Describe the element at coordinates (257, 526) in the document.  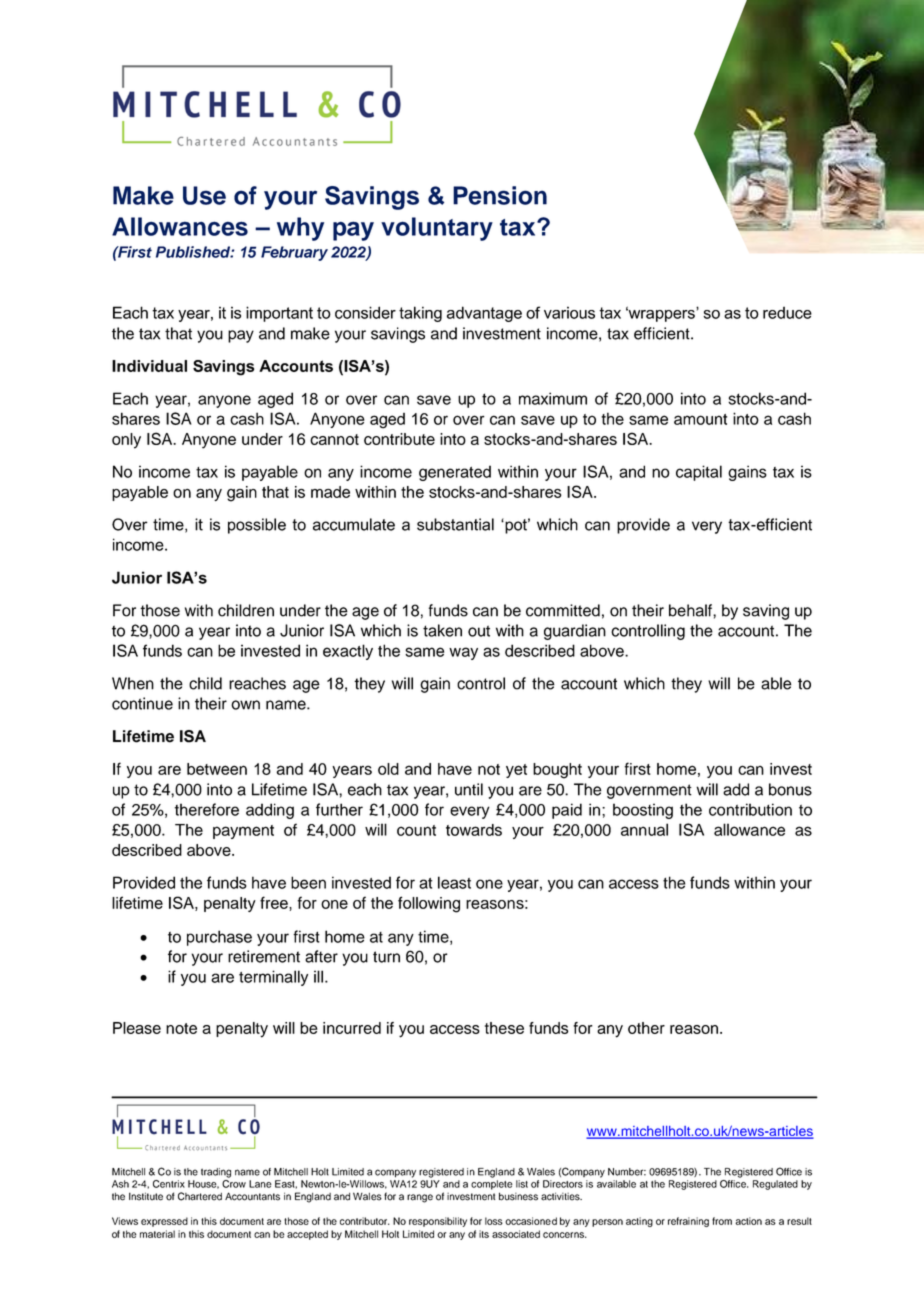
I see `possible` at that location.
